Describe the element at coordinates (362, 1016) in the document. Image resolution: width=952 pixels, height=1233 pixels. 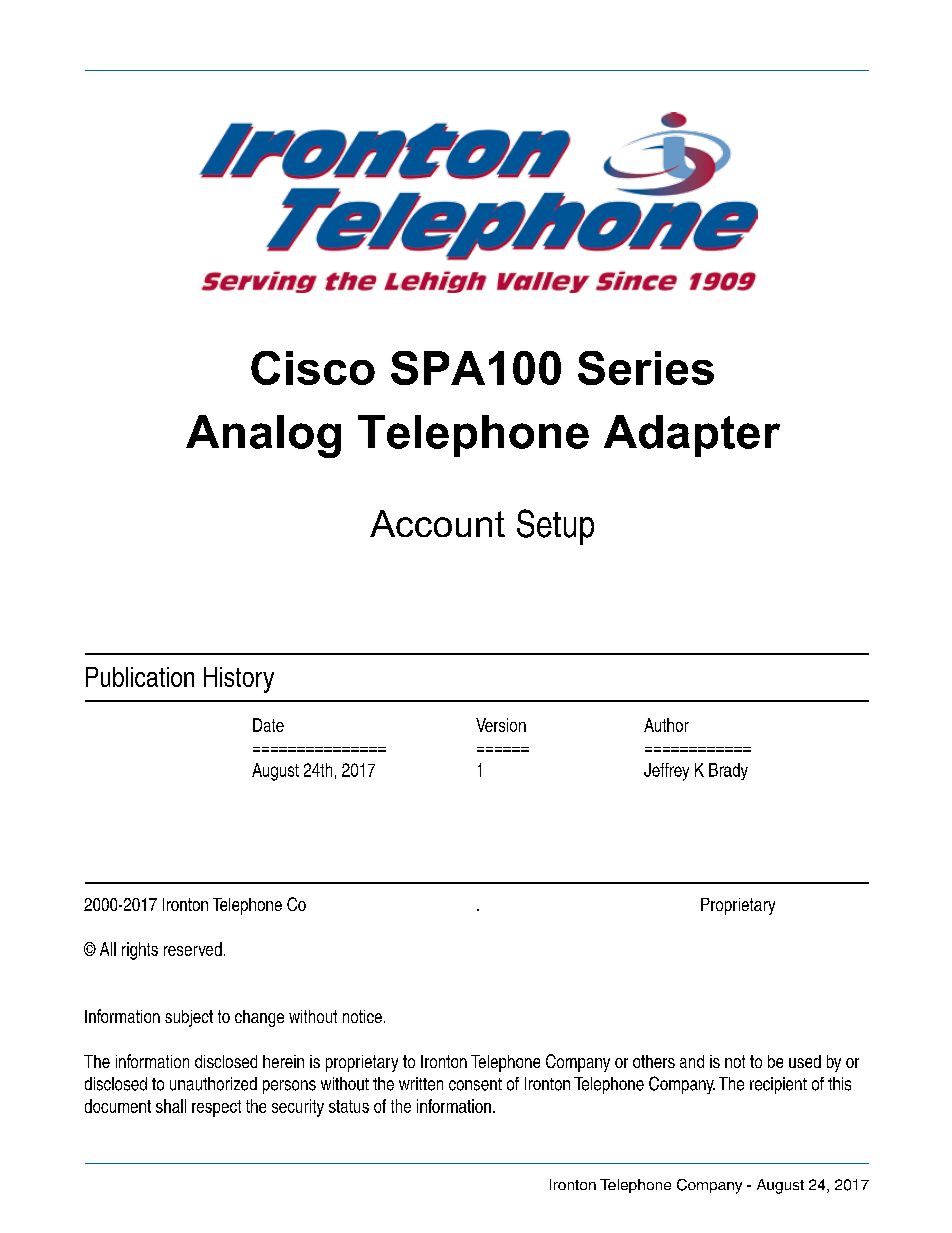
I see `notice` at that location.
